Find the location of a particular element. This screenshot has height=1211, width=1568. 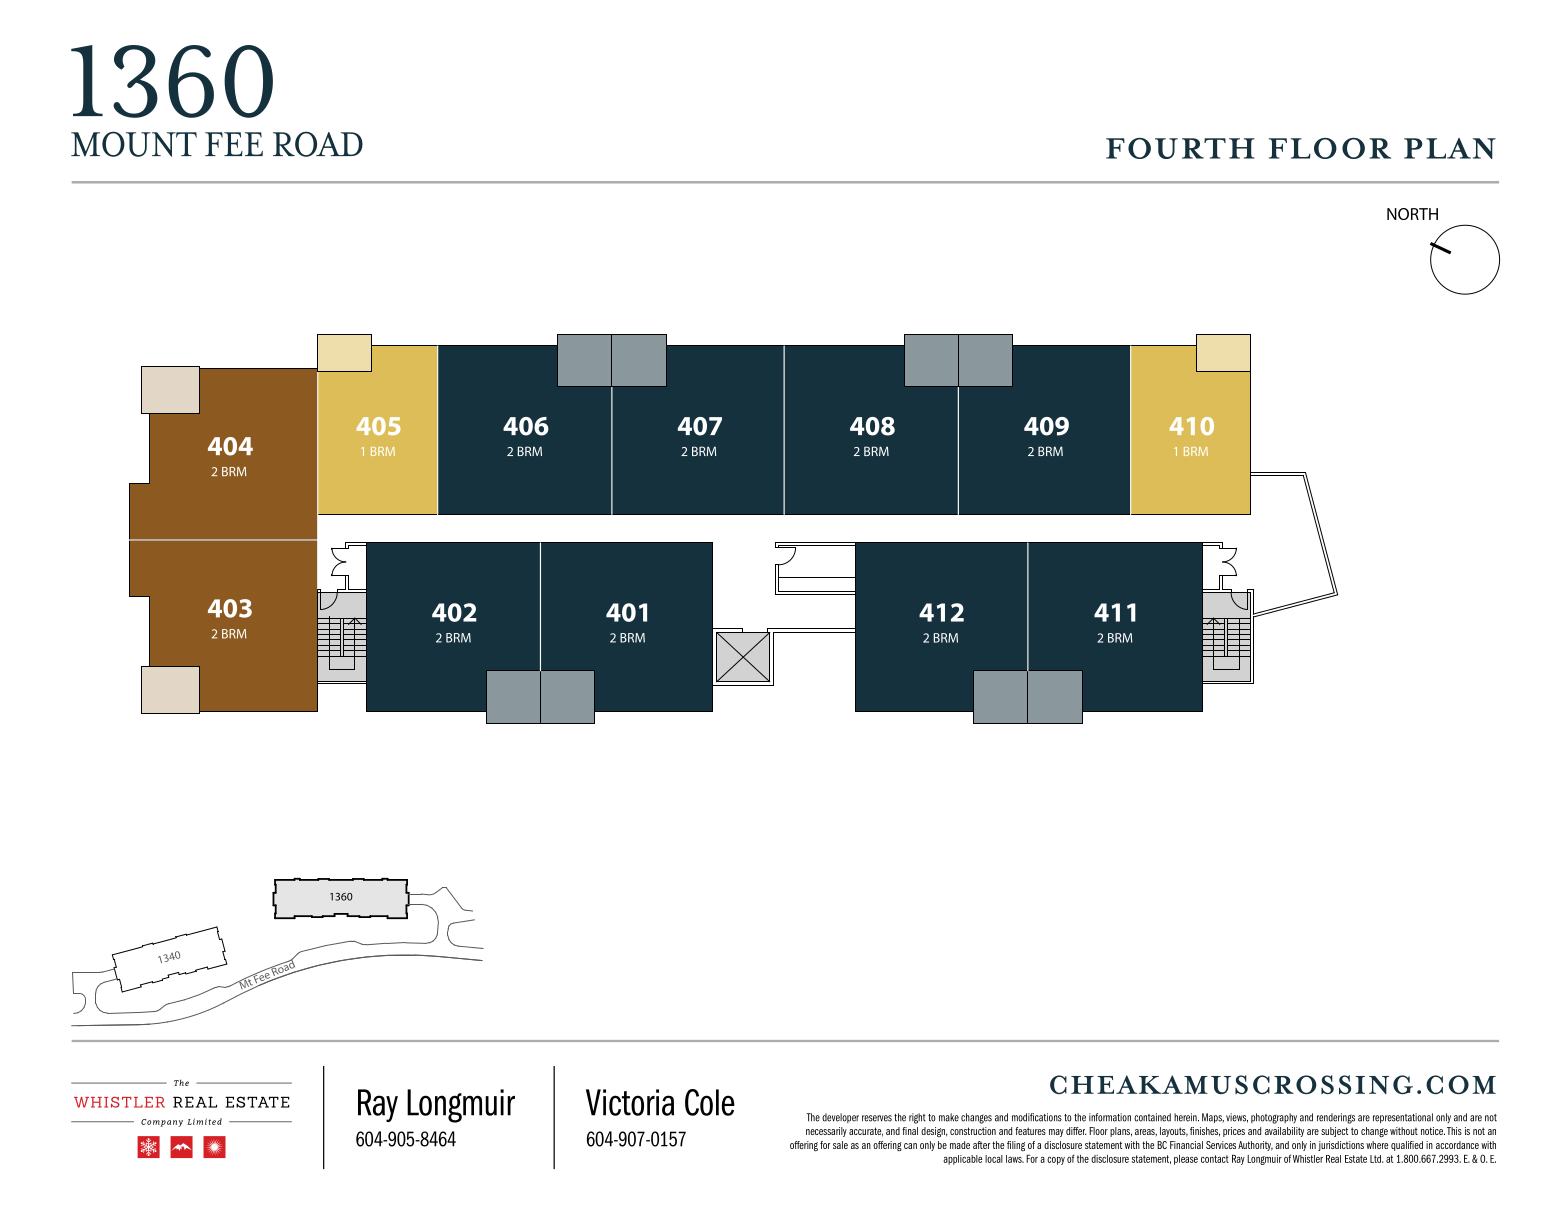

Victoria is located at coordinates (630, 1102).
